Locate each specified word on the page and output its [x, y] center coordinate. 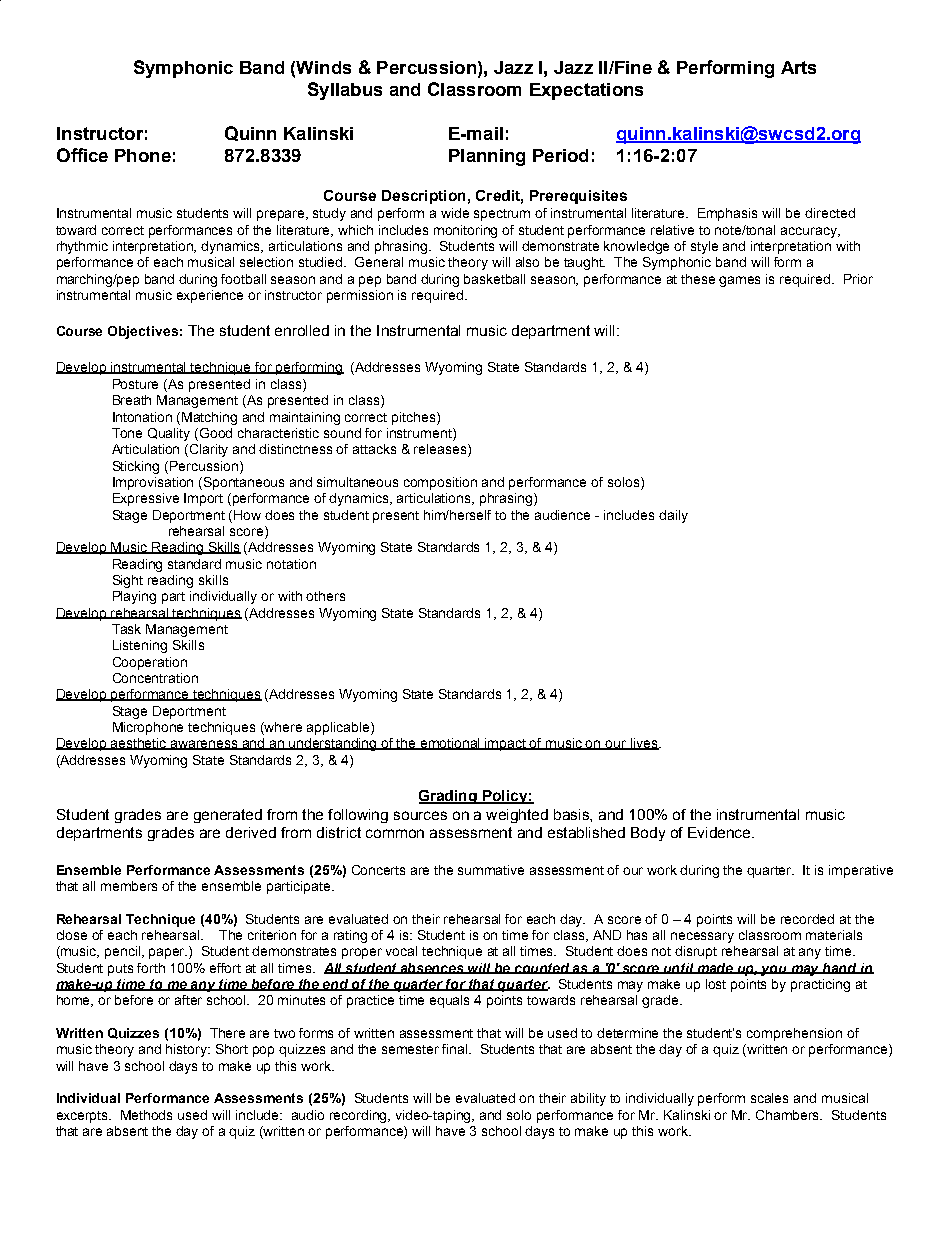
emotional [451, 744]
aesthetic [139, 744]
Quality [169, 434]
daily [673, 516]
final [456, 1049]
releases [441, 450]
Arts [798, 67]
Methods [146, 1115]
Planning [487, 157]
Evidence [720, 832]
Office [82, 155]
